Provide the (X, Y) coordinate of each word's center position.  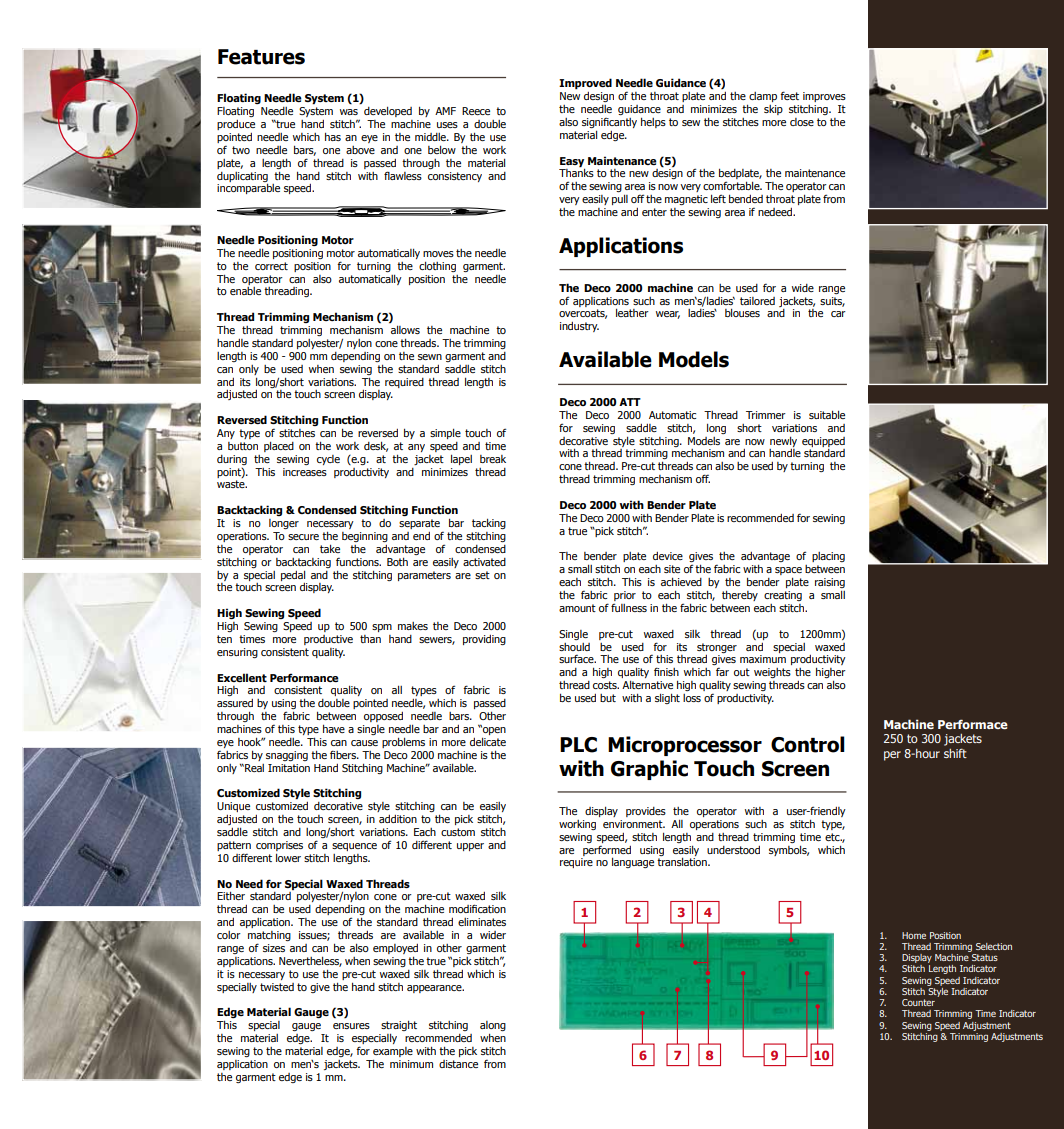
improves (824, 97)
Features (261, 57)
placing (828, 557)
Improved (585, 84)
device (668, 556)
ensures (351, 1026)
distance (458, 1064)
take (330, 549)
